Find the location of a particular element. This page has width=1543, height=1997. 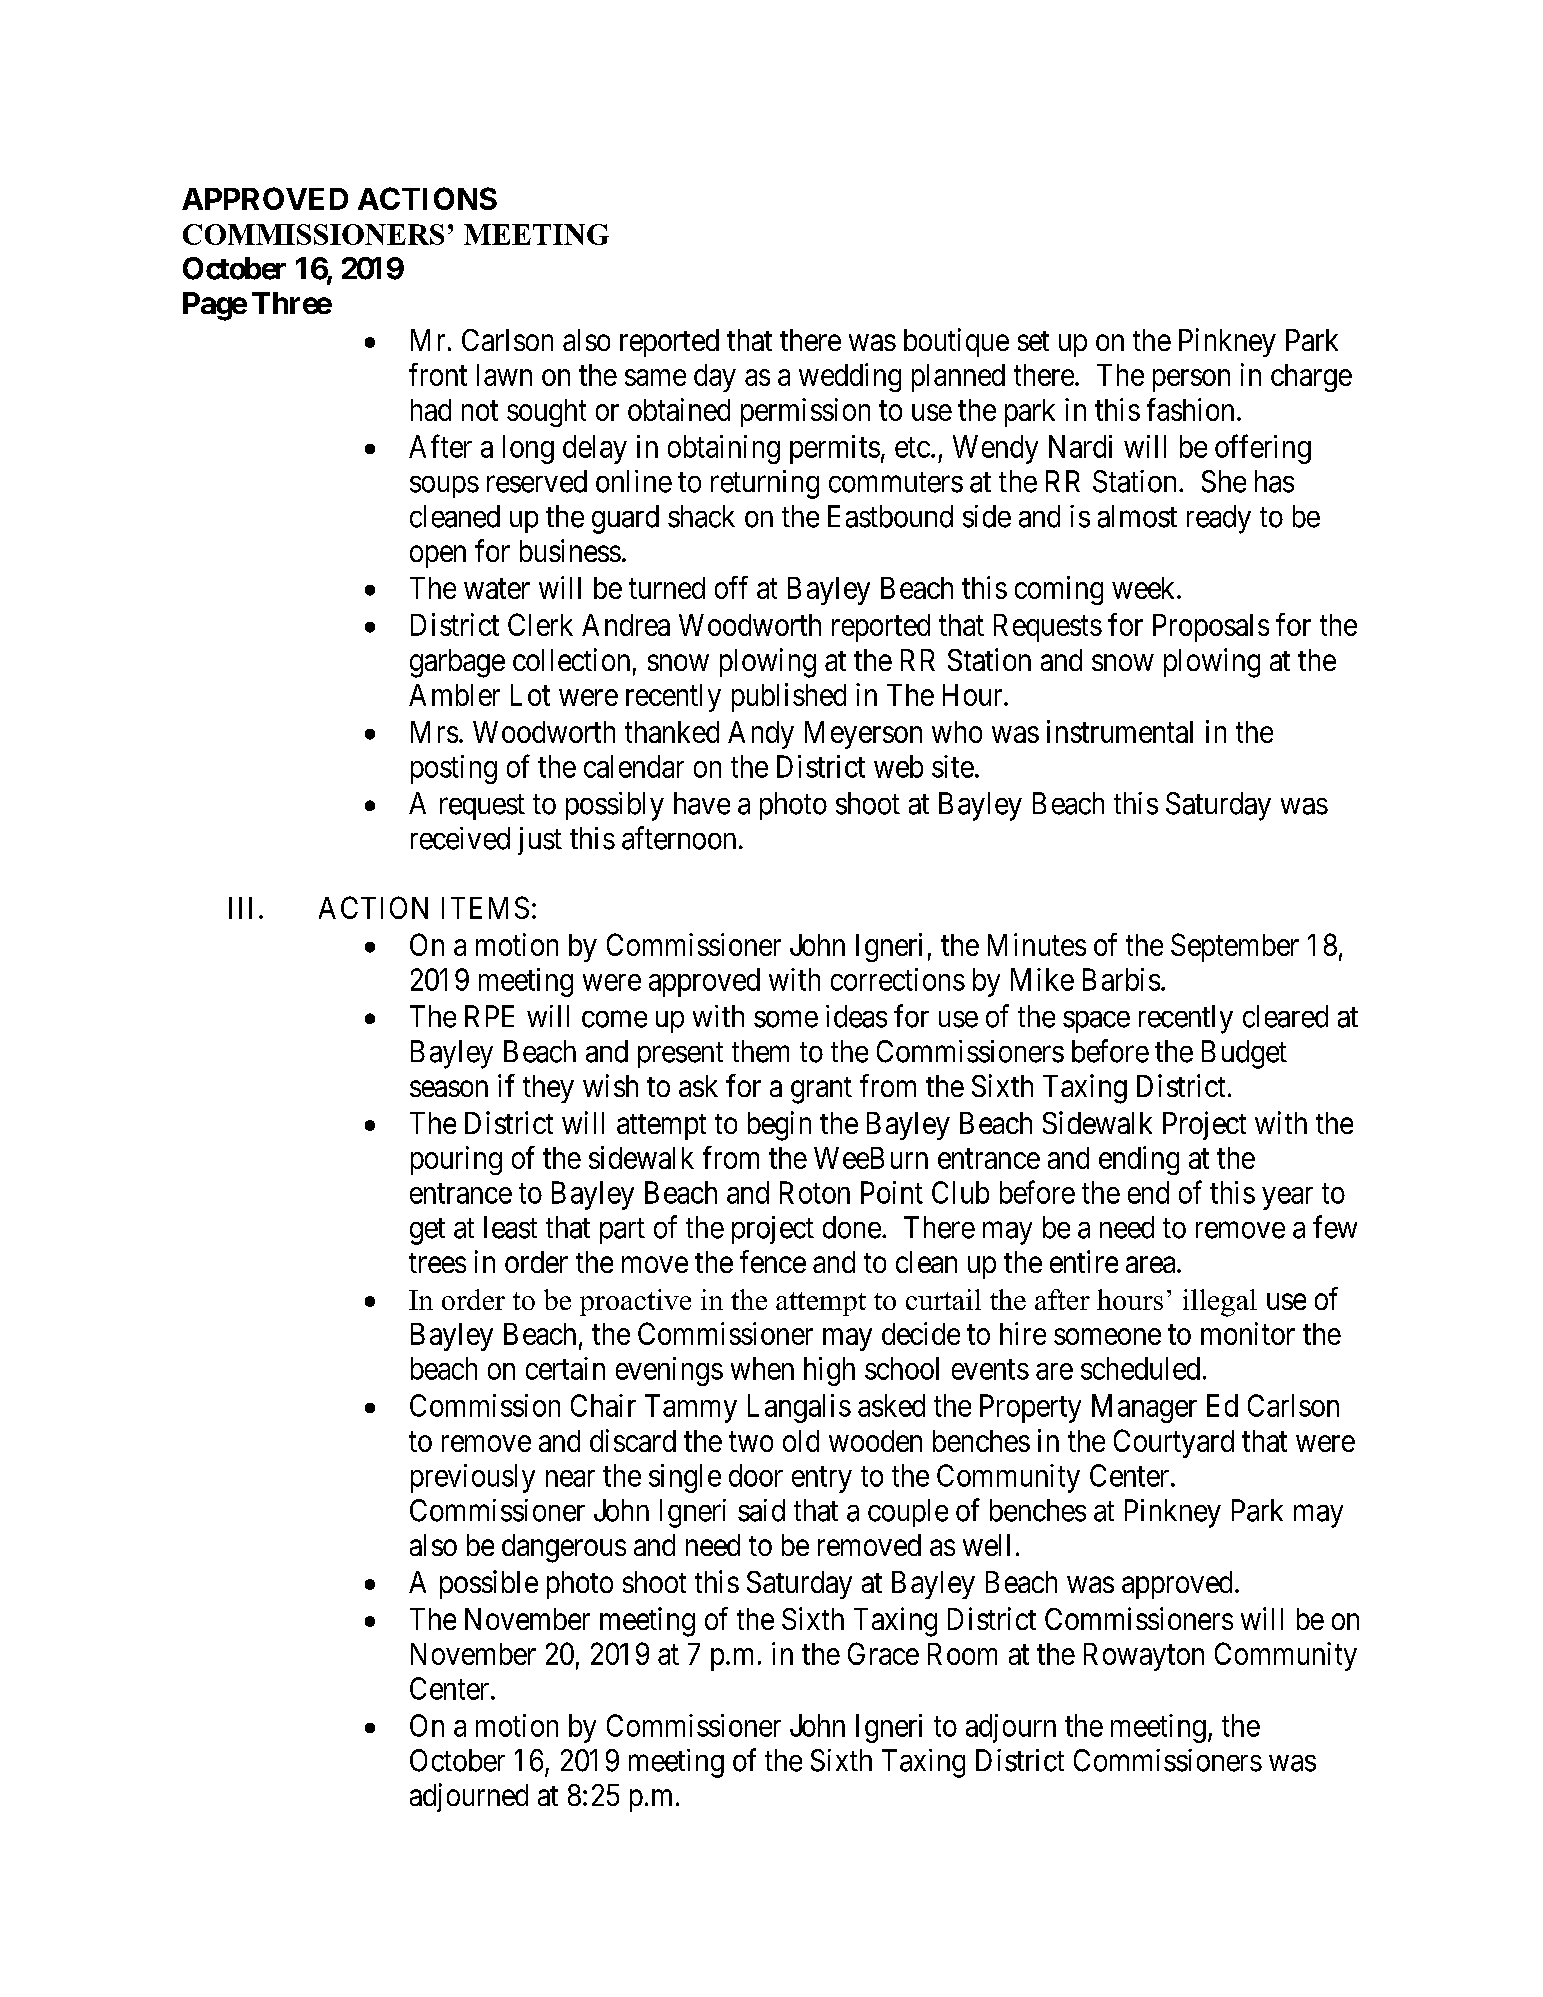

ideas is located at coordinates (856, 1016).
